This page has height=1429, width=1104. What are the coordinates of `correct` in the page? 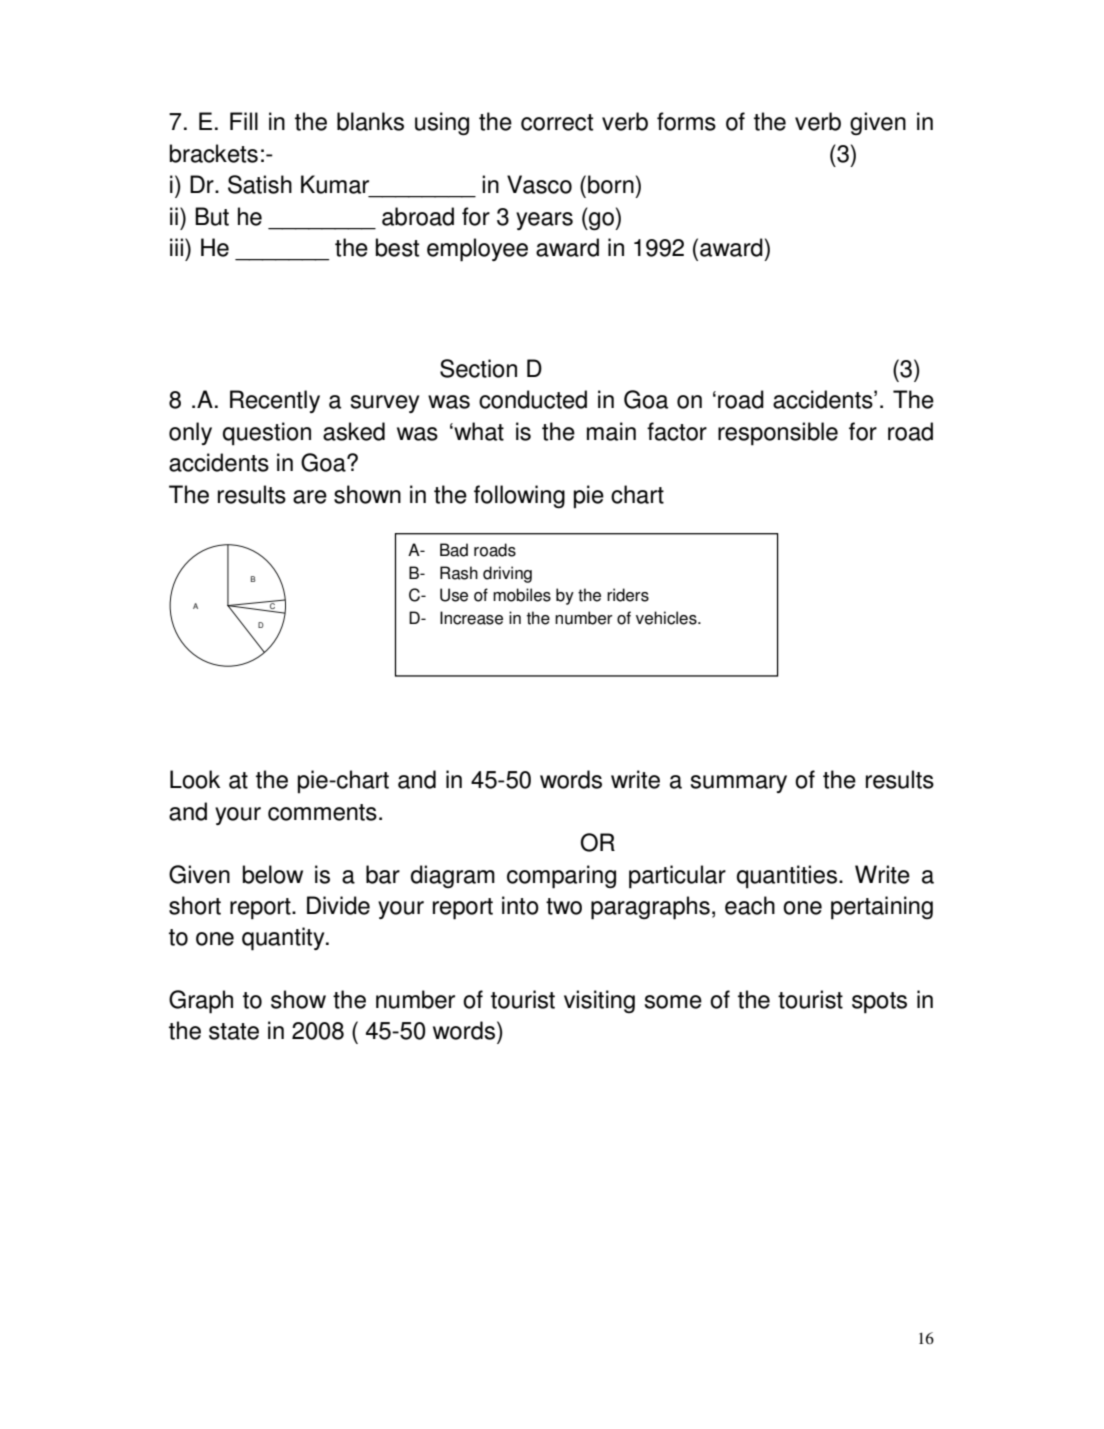 It's located at (557, 122).
